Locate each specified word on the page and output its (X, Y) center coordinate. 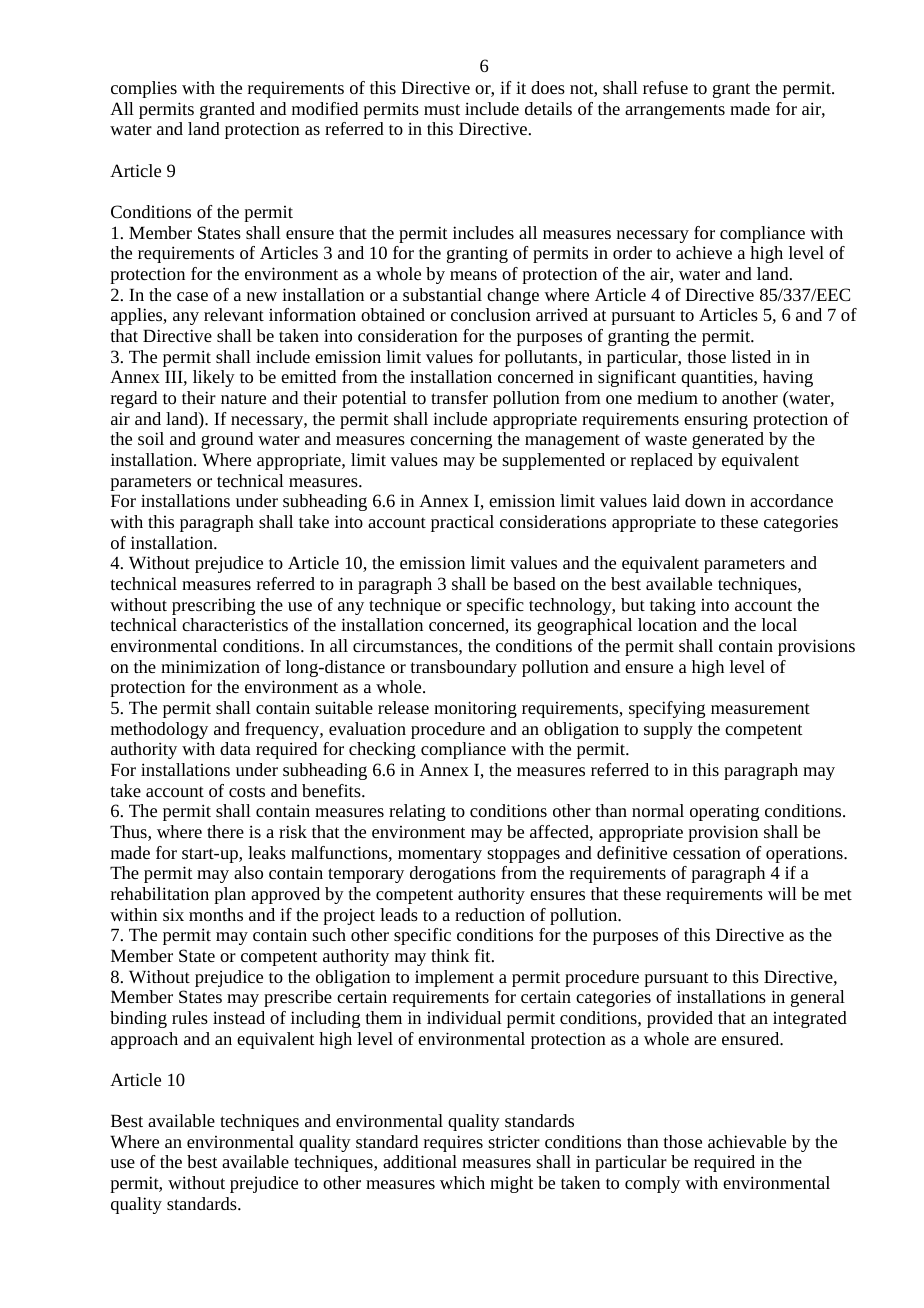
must (442, 109)
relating (417, 812)
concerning (451, 440)
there (225, 831)
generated (728, 440)
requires (453, 1143)
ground (227, 440)
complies (144, 89)
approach (144, 1040)
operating (724, 812)
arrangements (675, 111)
